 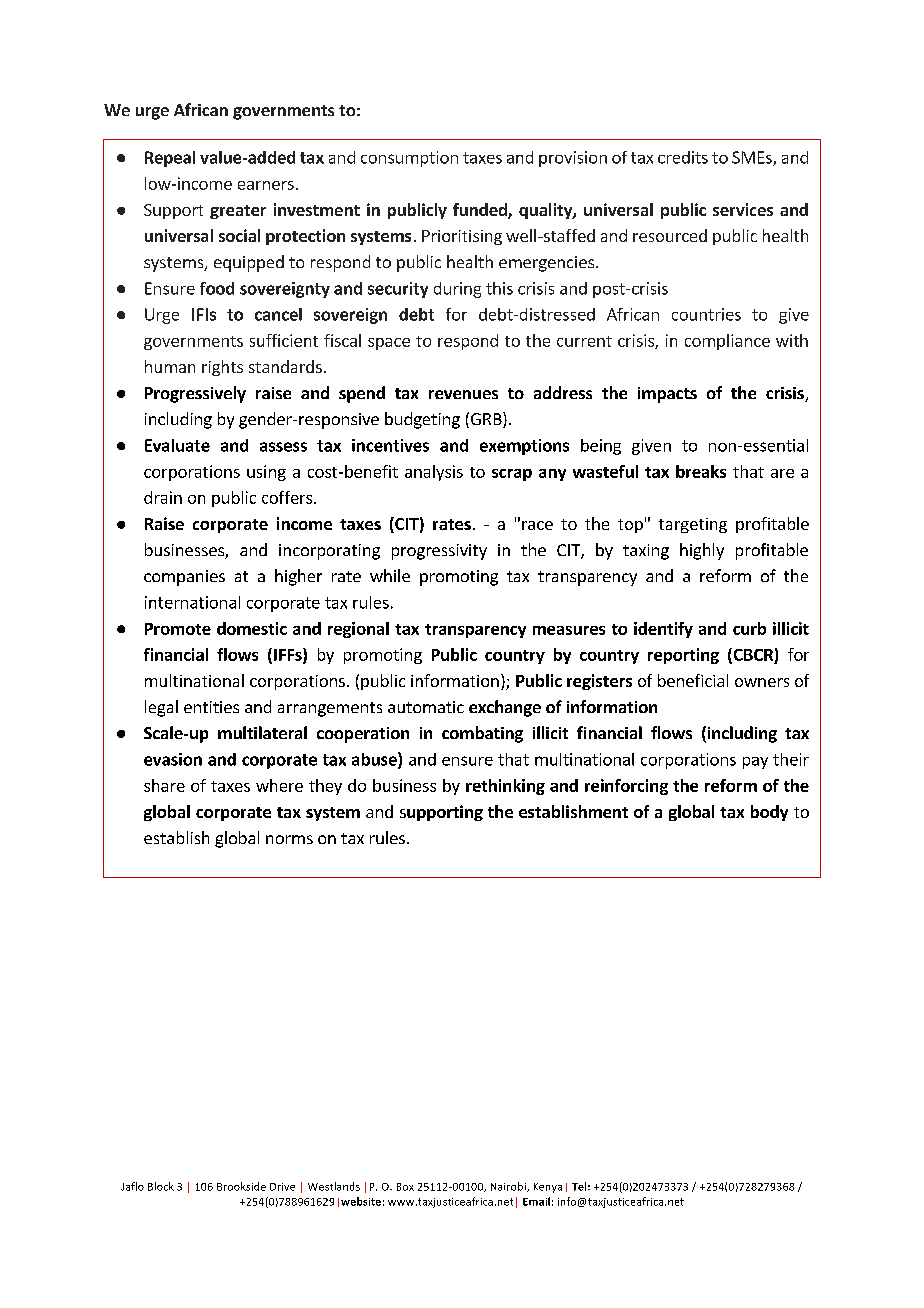 I want to click on coffers, so click(x=288, y=497).
